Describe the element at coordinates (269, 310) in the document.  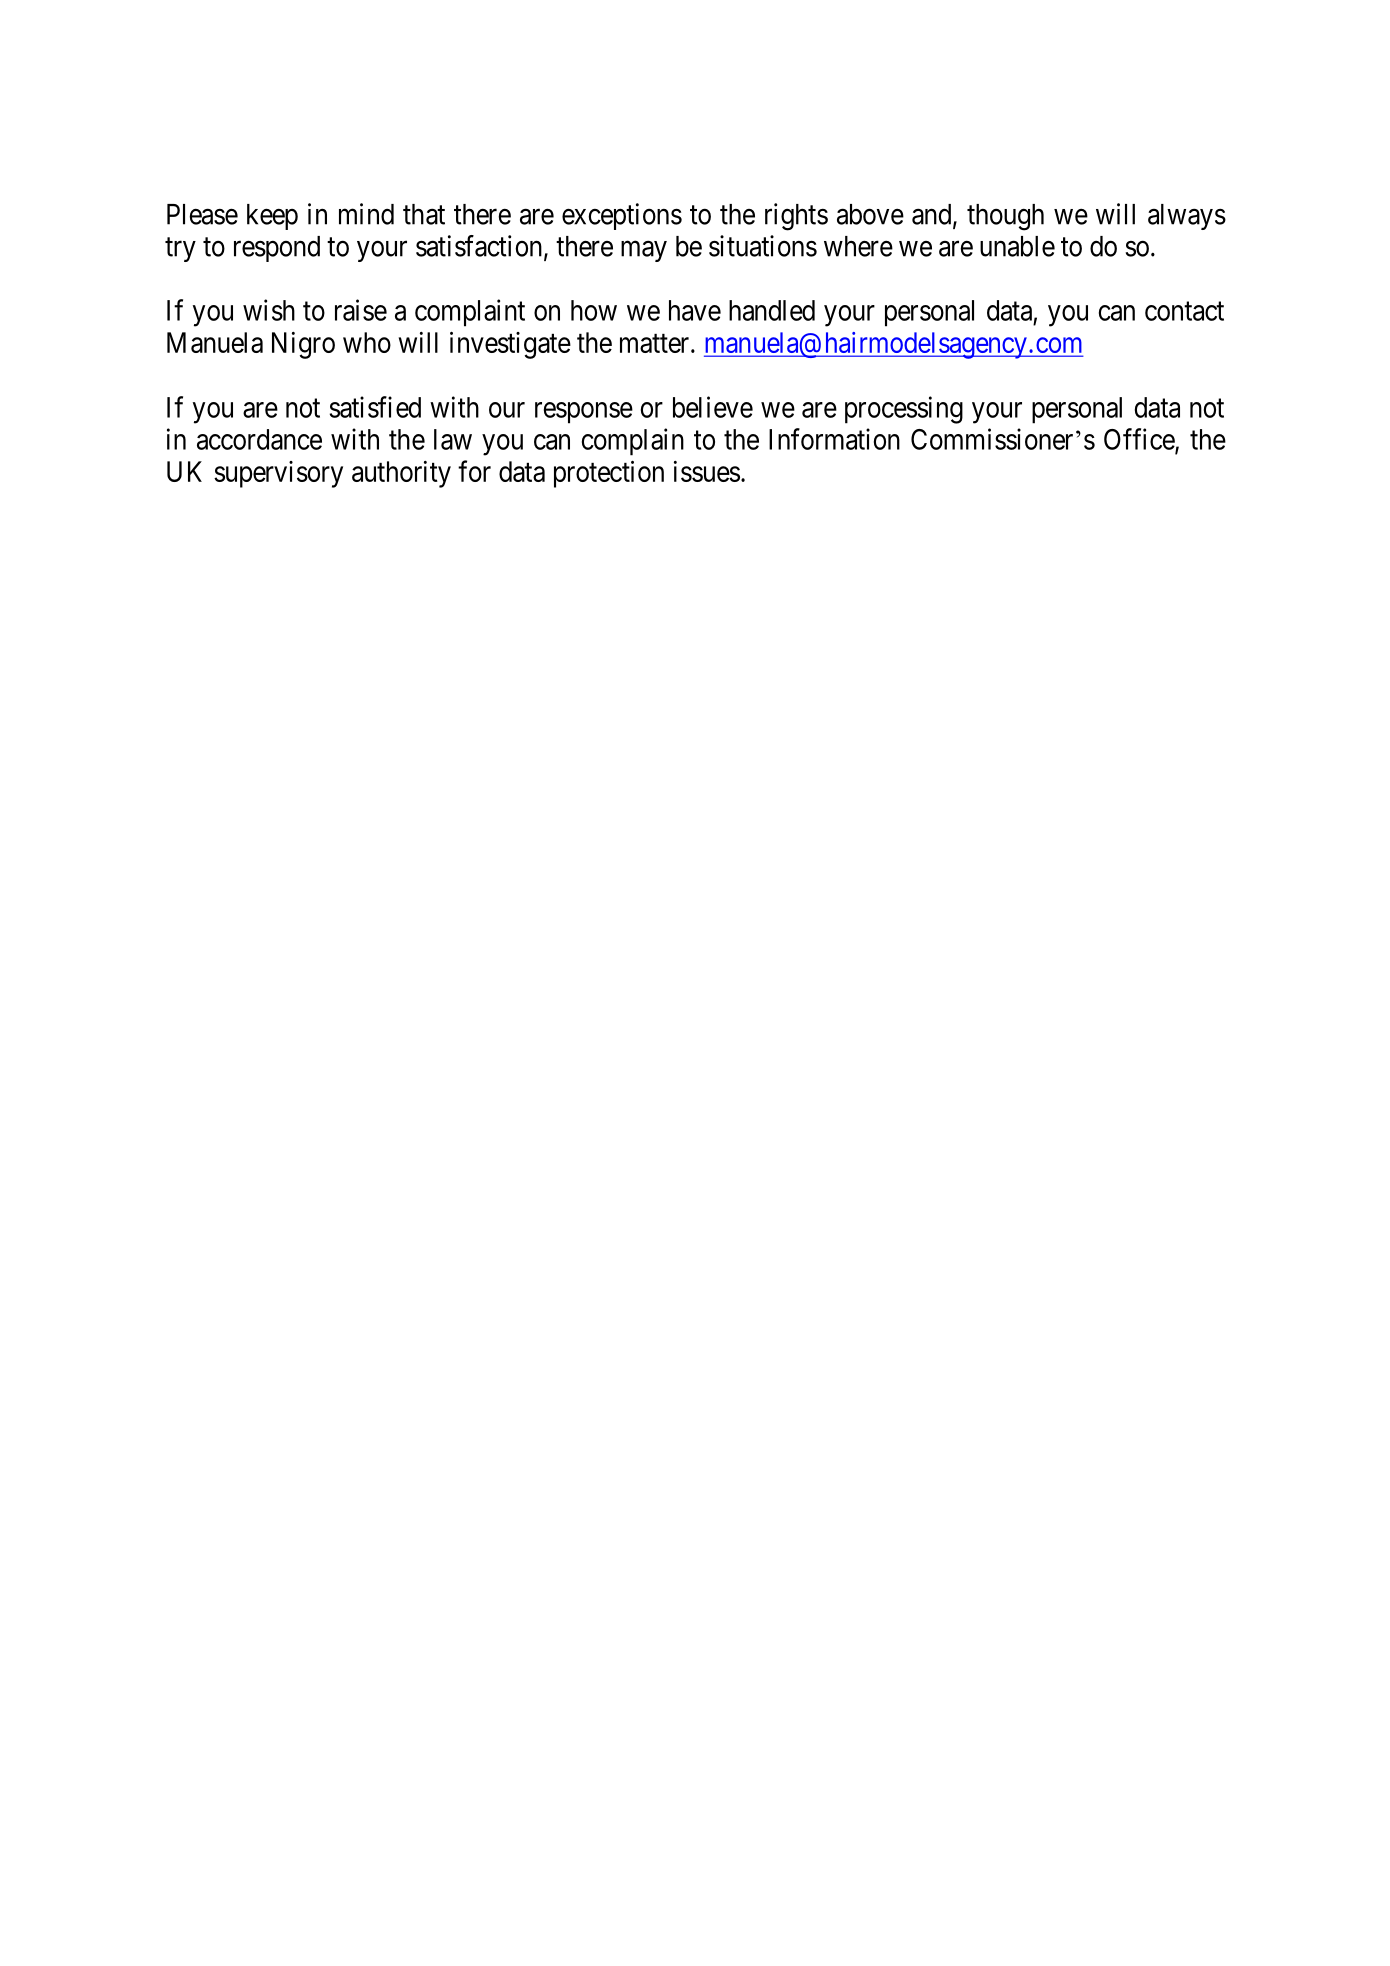
I see `wish` at that location.
